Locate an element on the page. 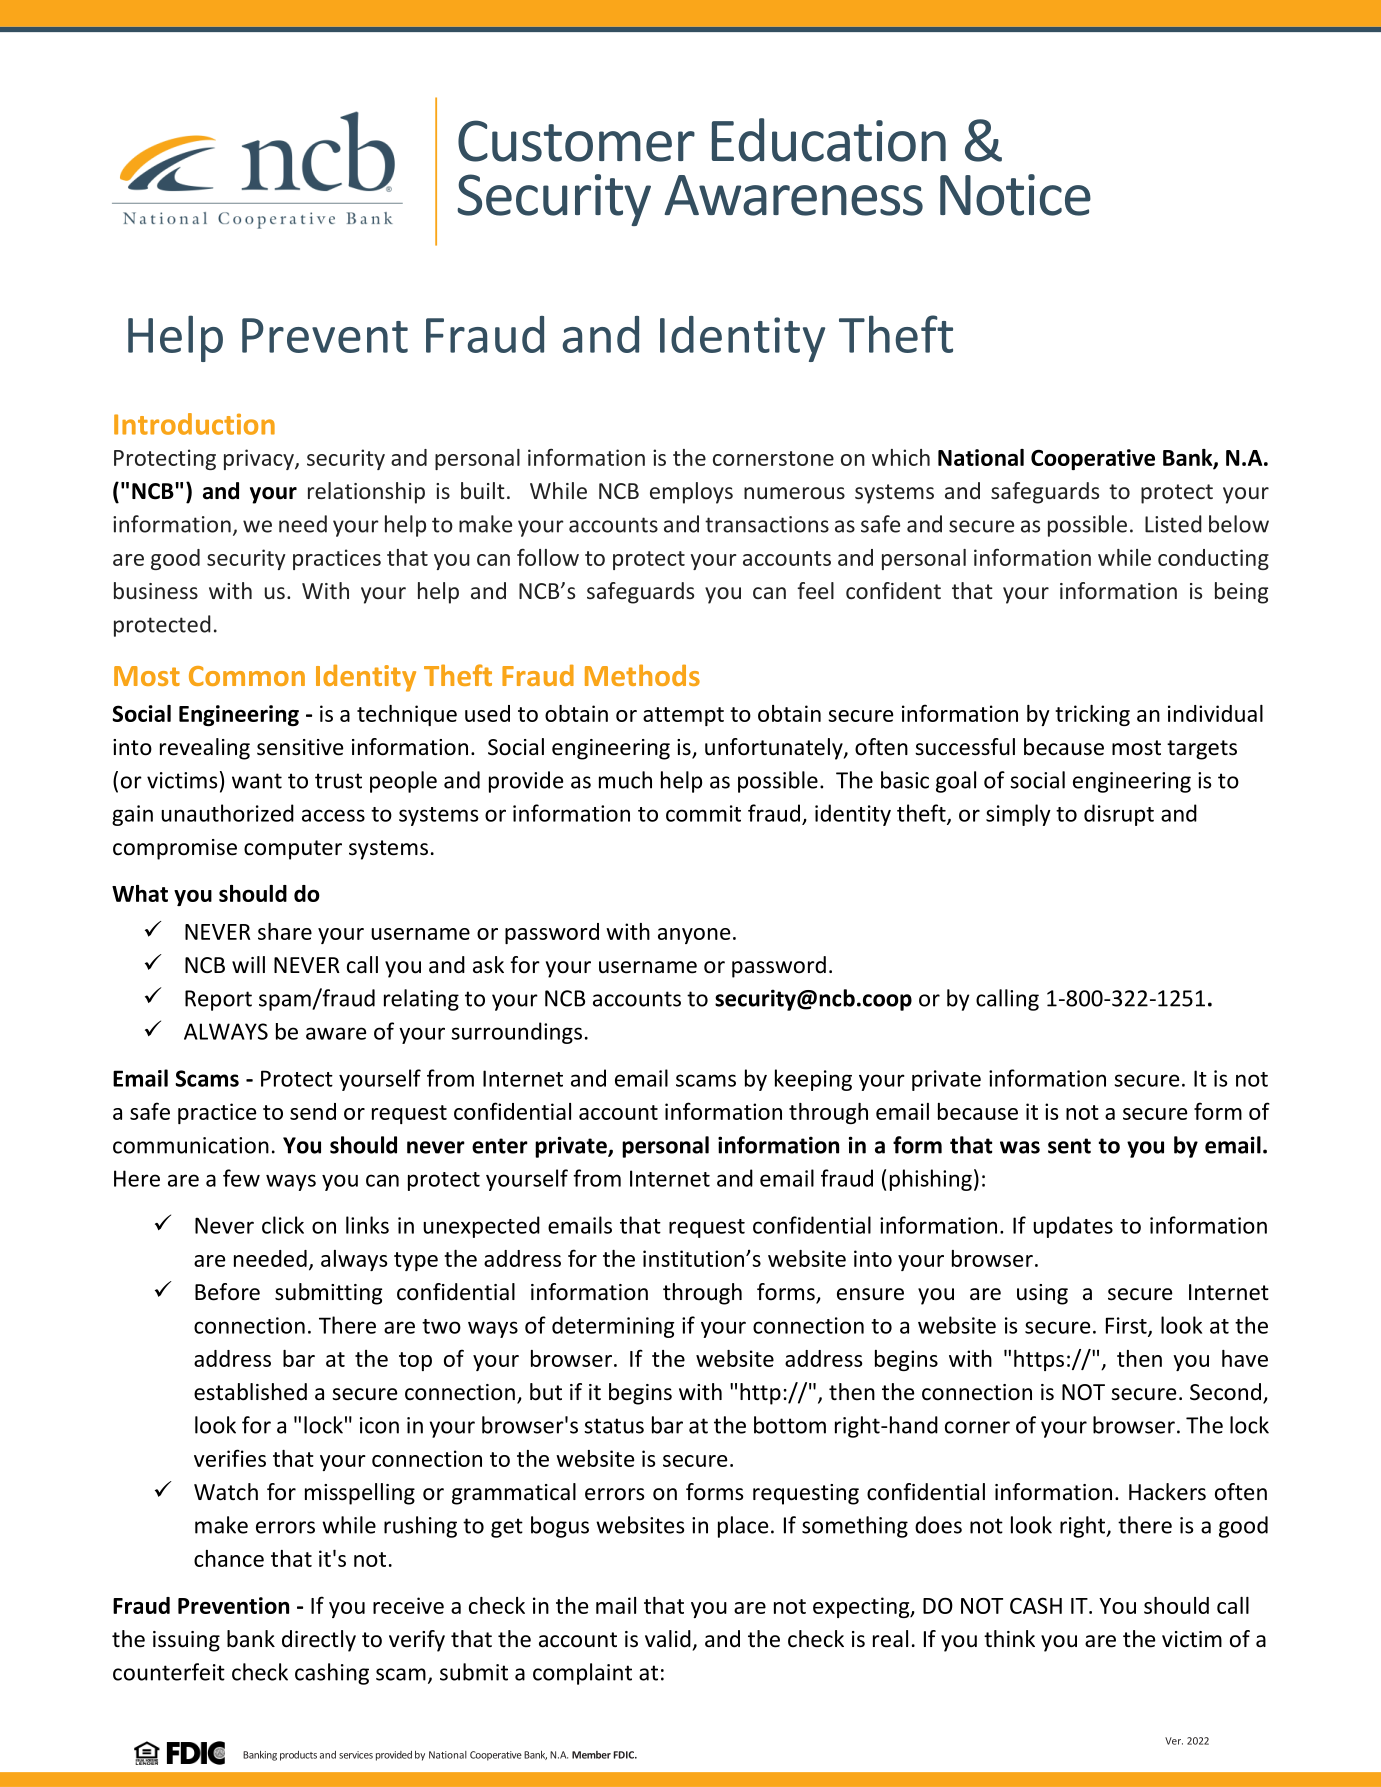 The height and width of the document is (1787, 1381). tricking is located at coordinates (1092, 715).
